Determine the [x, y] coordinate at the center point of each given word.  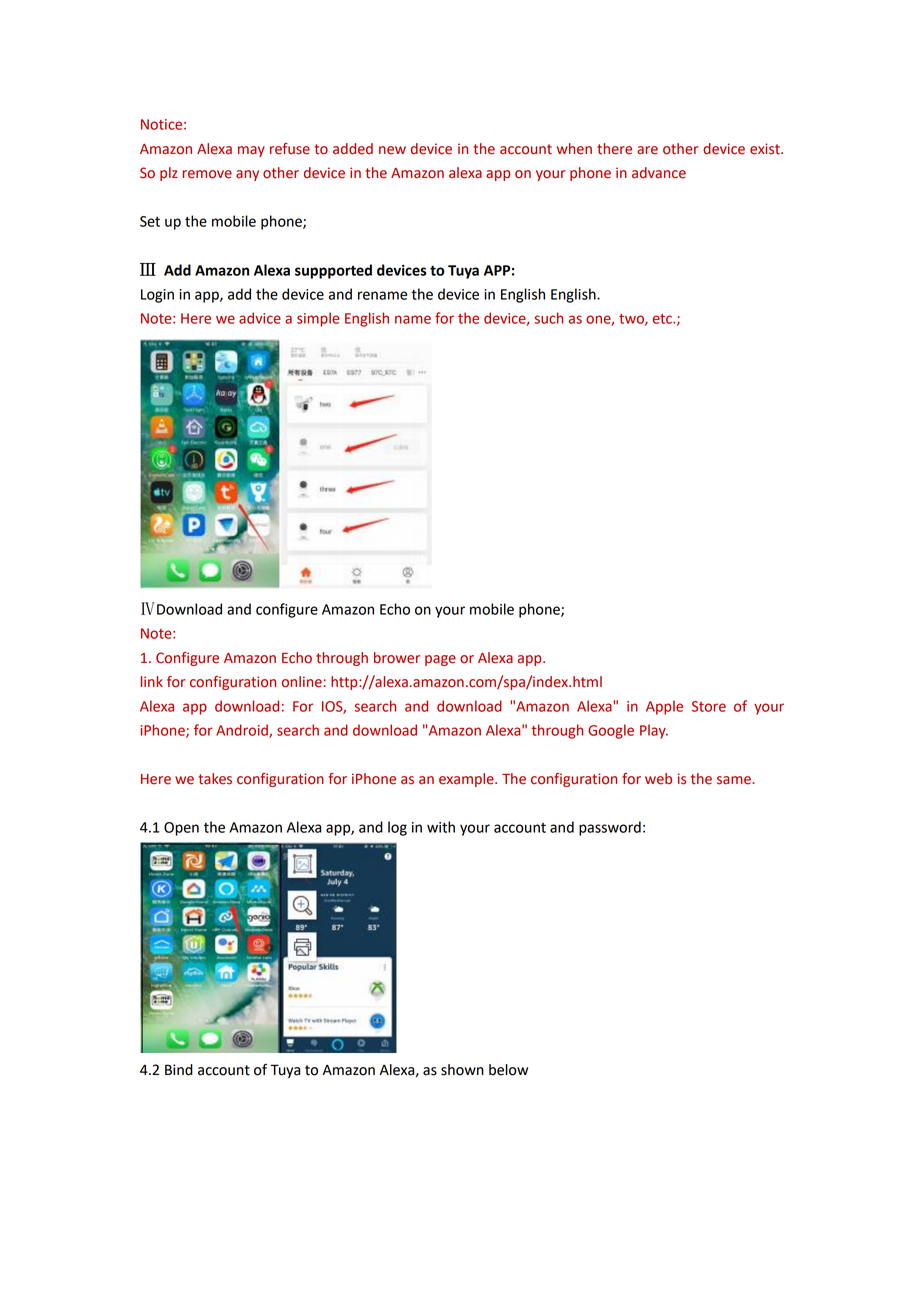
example [467, 780]
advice [260, 318]
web [658, 779]
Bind [179, 1070]
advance [659, 173]
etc [663, 319]
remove [207, 174]
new [392, 150]
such [548, 318]
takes [215, 779]
